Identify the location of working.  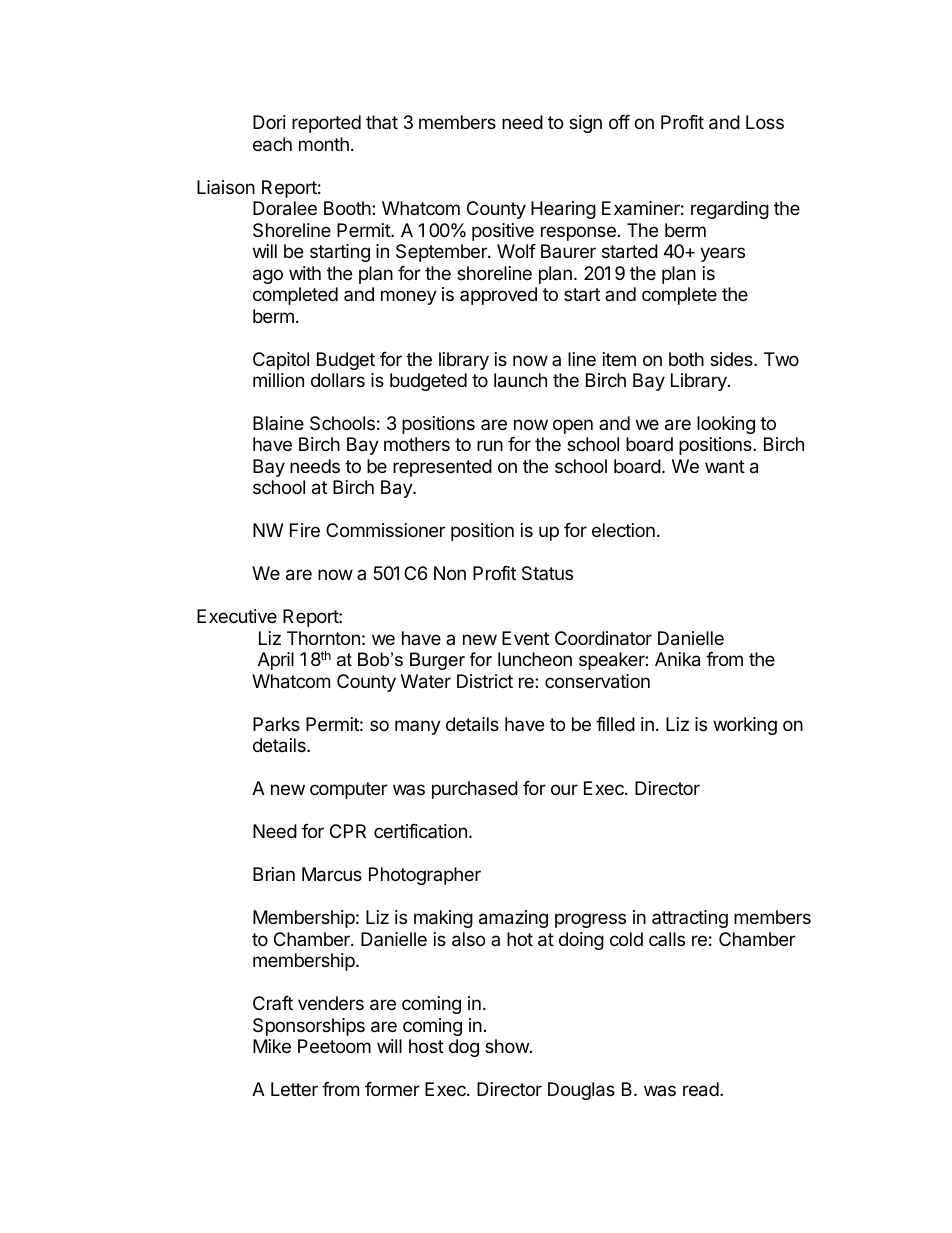
(745, 726).
